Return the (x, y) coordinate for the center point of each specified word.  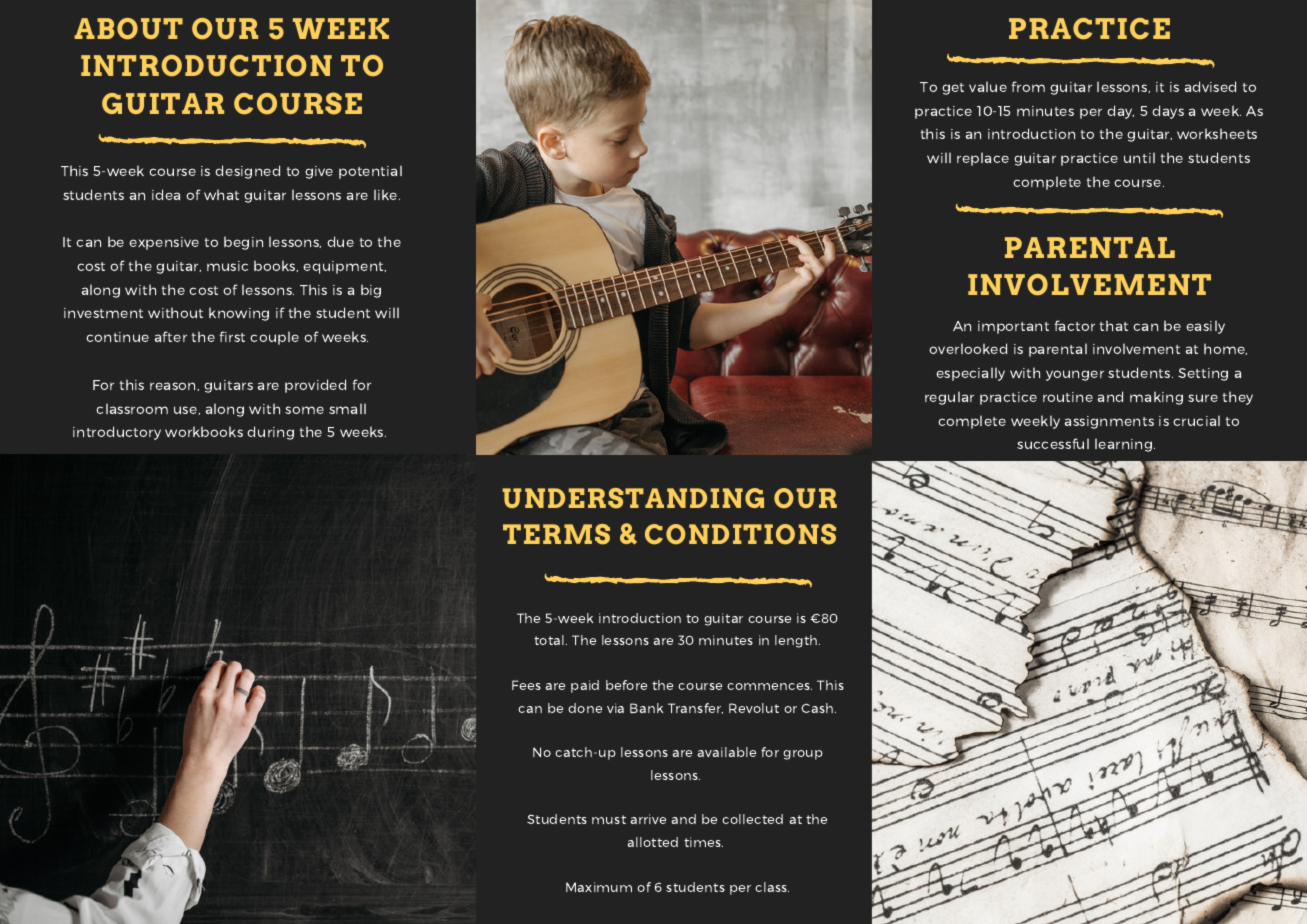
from (1028, 86)
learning (1125, 445)
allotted (652, 842)
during (270, 433)
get (953, 89)
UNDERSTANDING (633, 498)
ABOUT (128, 29)
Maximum (599, 887)
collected (752, 819)
